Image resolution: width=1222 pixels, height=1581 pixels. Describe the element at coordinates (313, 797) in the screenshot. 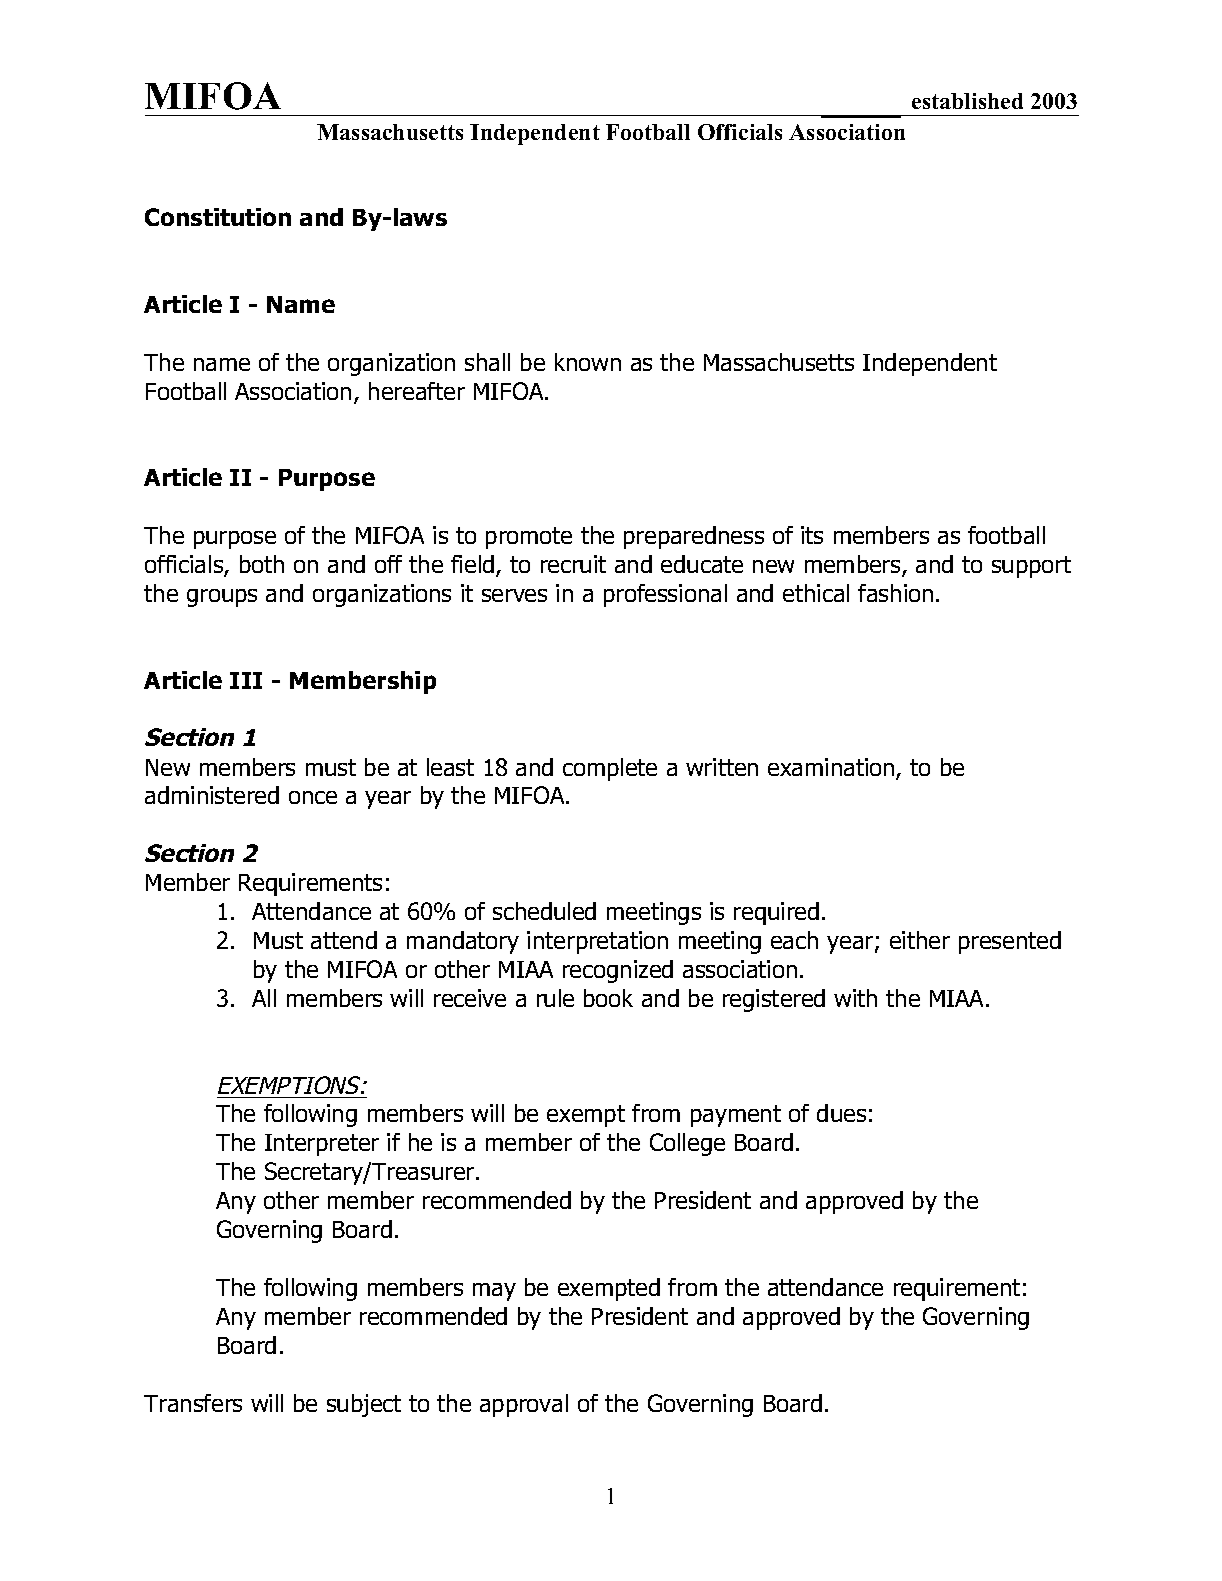

I see `once` at that location.
